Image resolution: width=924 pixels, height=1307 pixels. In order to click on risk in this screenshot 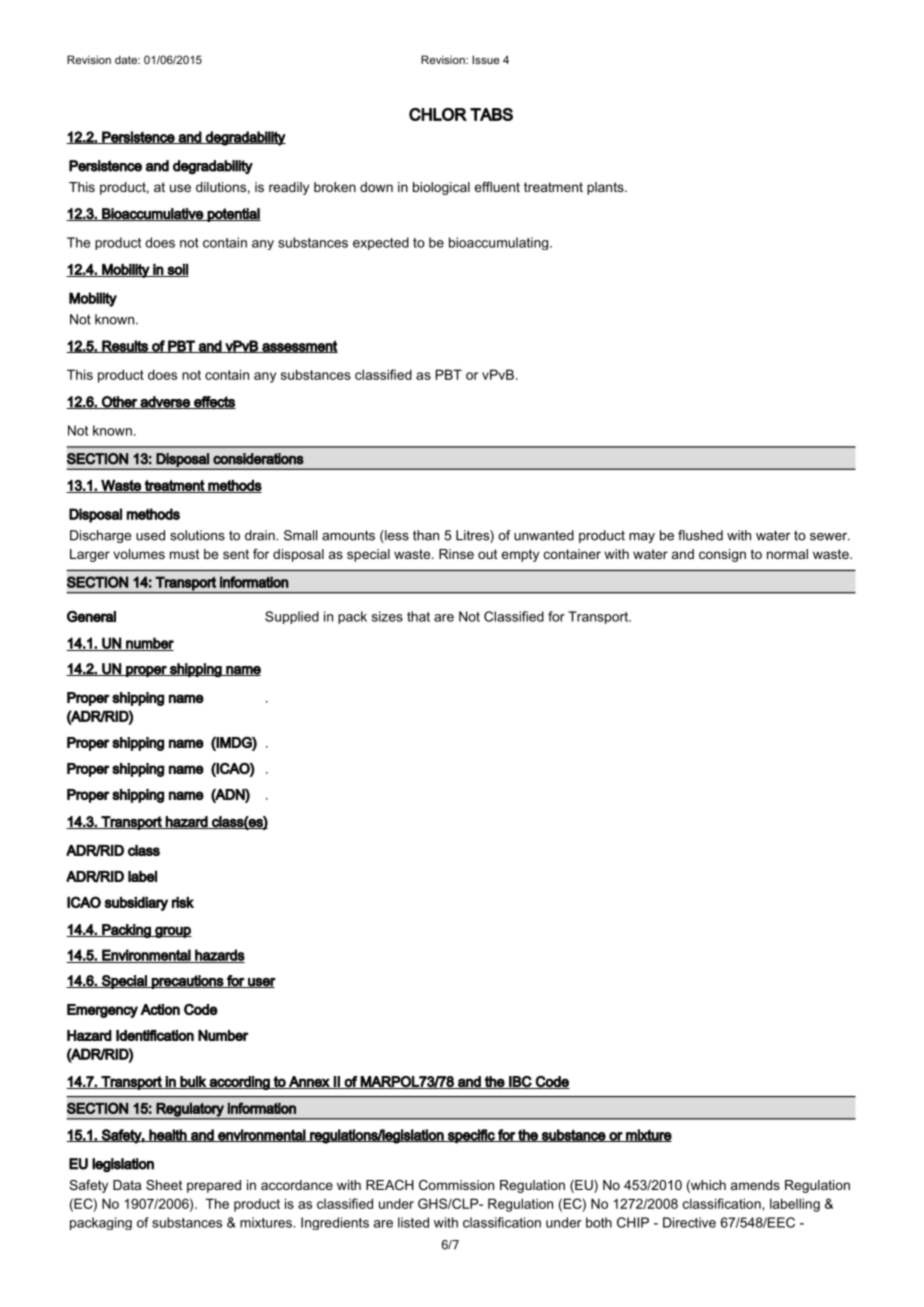, I will do `click(183, 902)`.
